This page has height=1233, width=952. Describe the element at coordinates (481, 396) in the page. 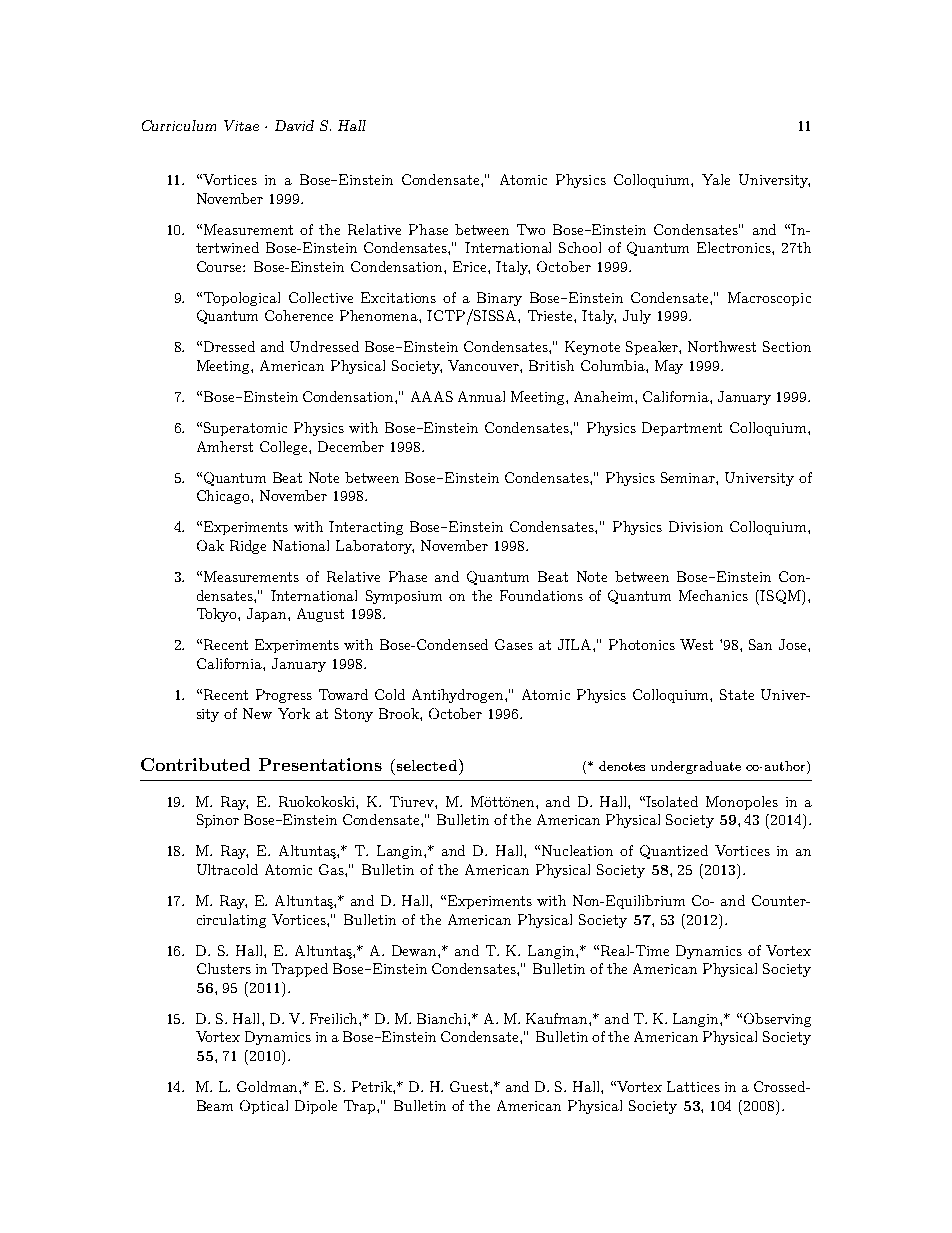

I see `Annual` at that location.
